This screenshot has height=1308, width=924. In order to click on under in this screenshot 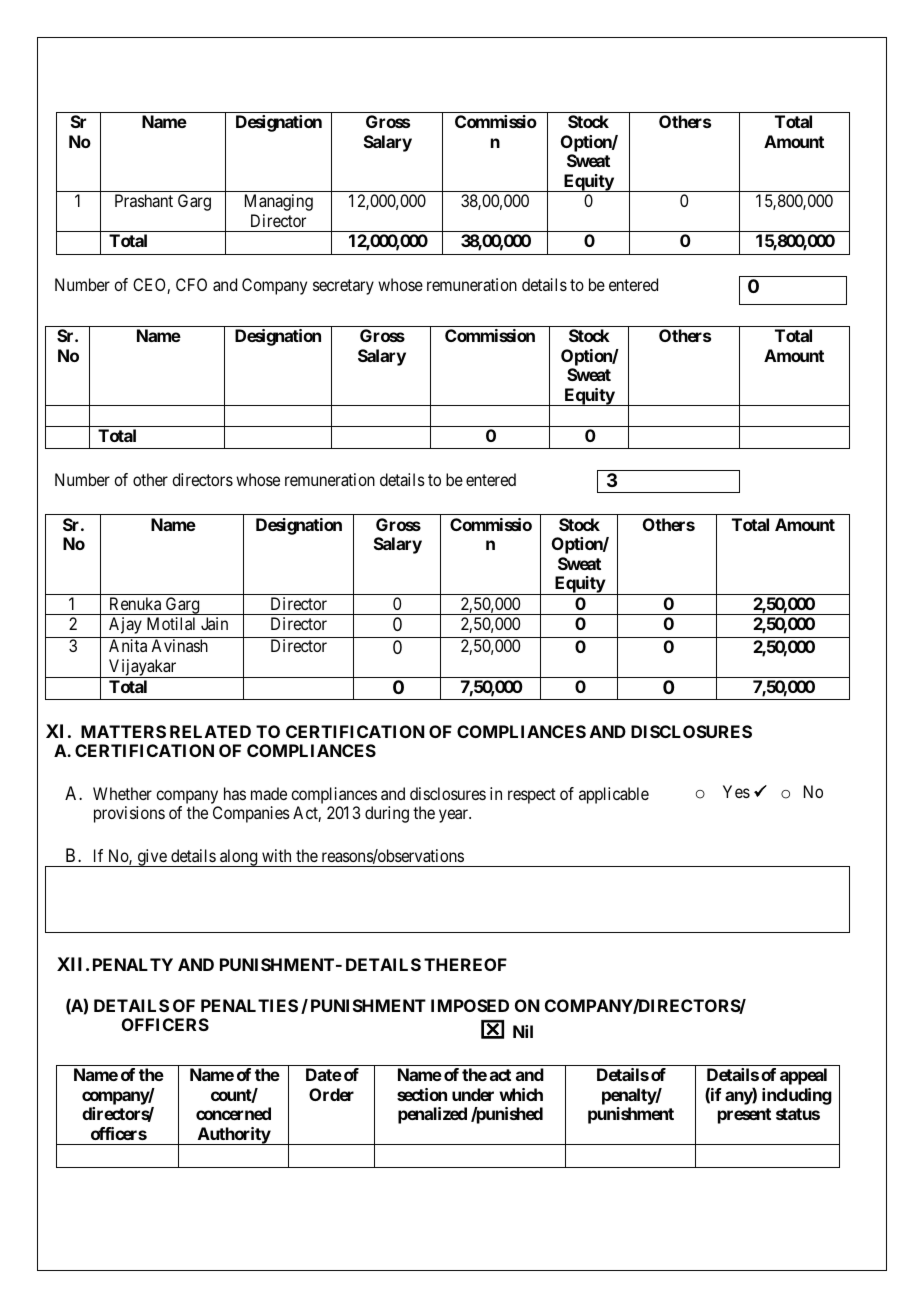, I will do `click(473, 1094)`.
